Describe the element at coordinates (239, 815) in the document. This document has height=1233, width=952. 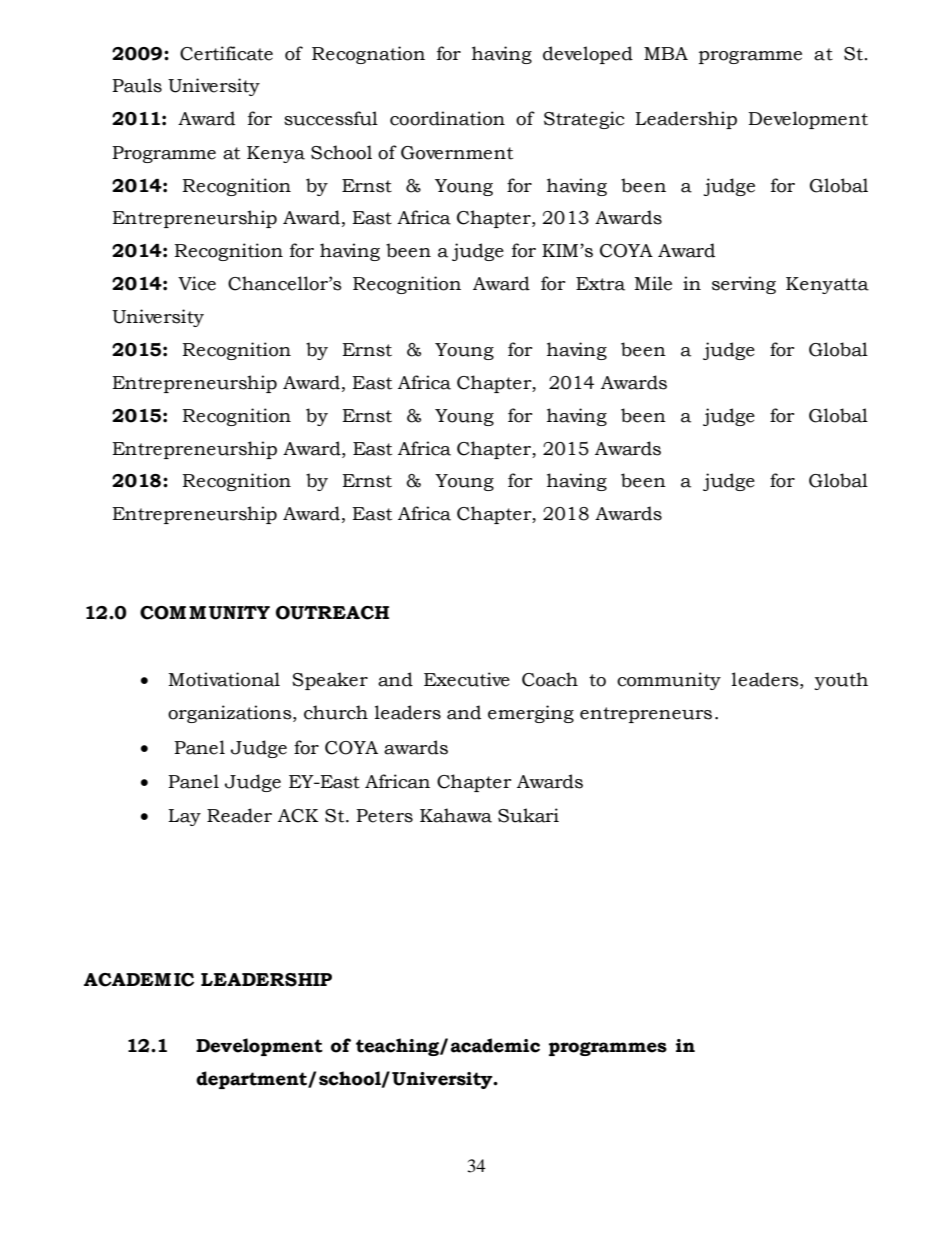
I see `Reader` at that location.
